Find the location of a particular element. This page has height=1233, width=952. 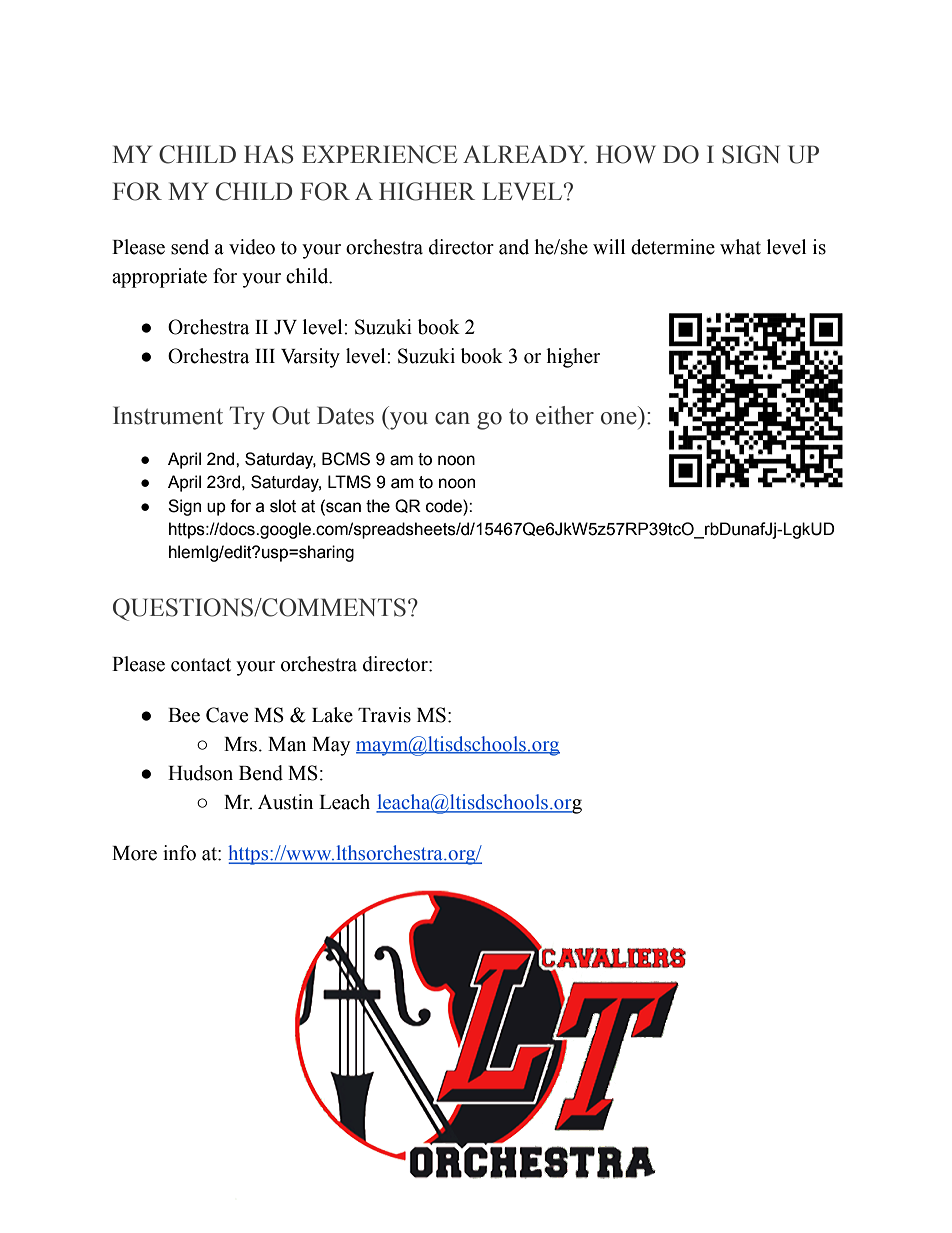

Instrument is located at coordinates (168, 415).
